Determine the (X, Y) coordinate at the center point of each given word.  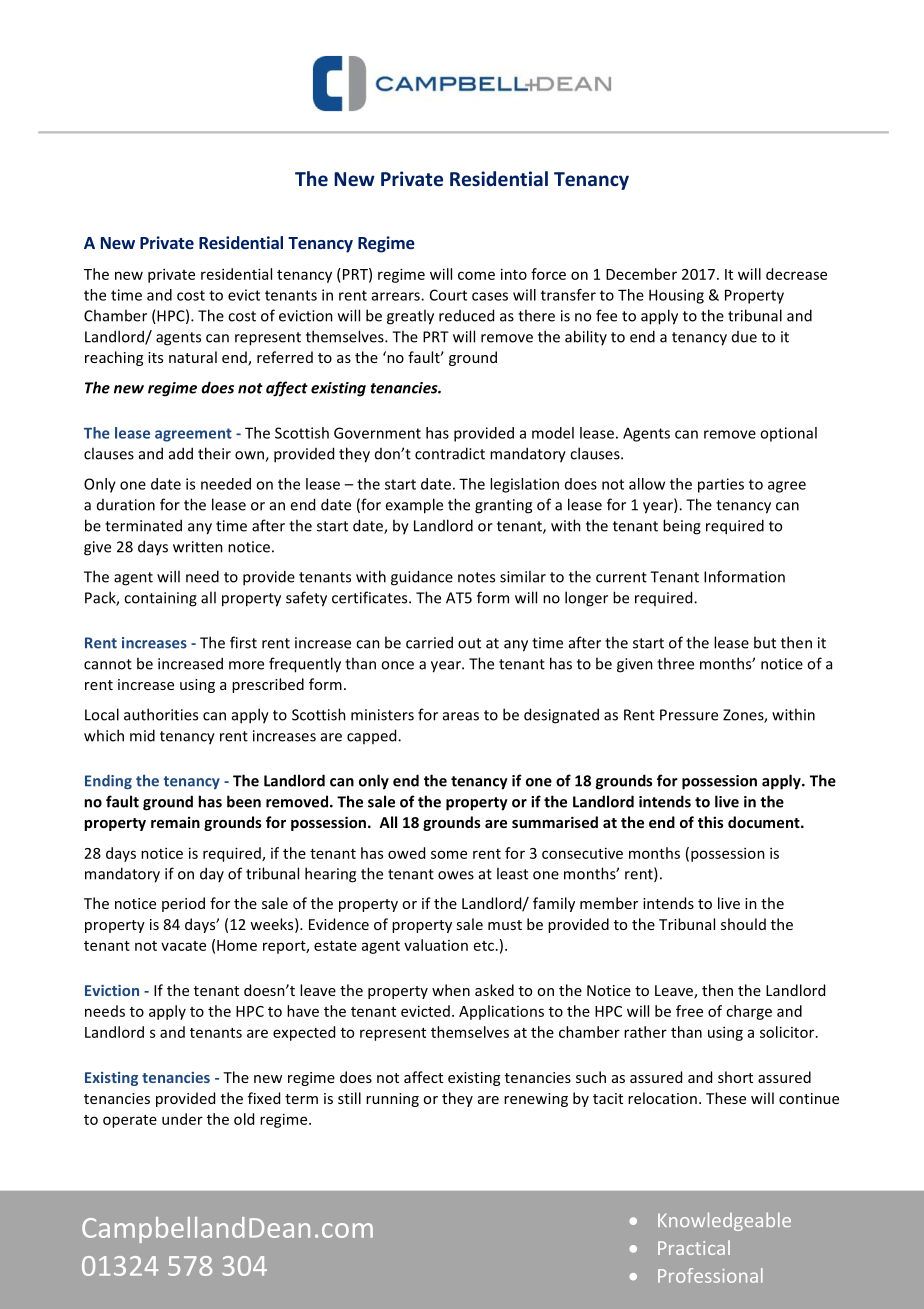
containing (160, 599)
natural (193, 357)
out (469, 643)
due (744, 337)
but (765, 642)
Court (448, 295)
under (182, 1119)
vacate (183, 946)
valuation (436, 945)
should (743, 924)
